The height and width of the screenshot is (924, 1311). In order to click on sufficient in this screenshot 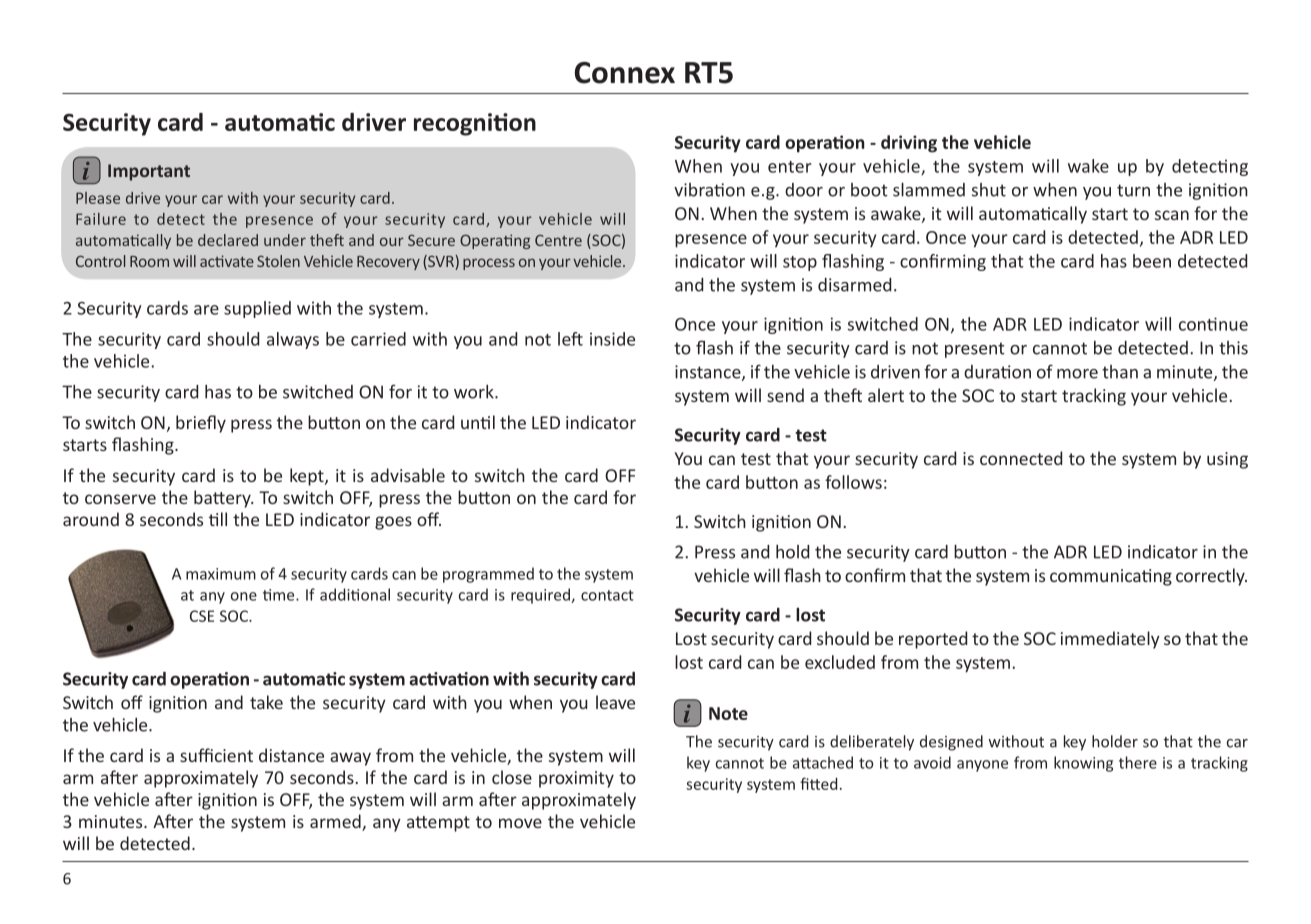, I will do `click(216, 755)`.
